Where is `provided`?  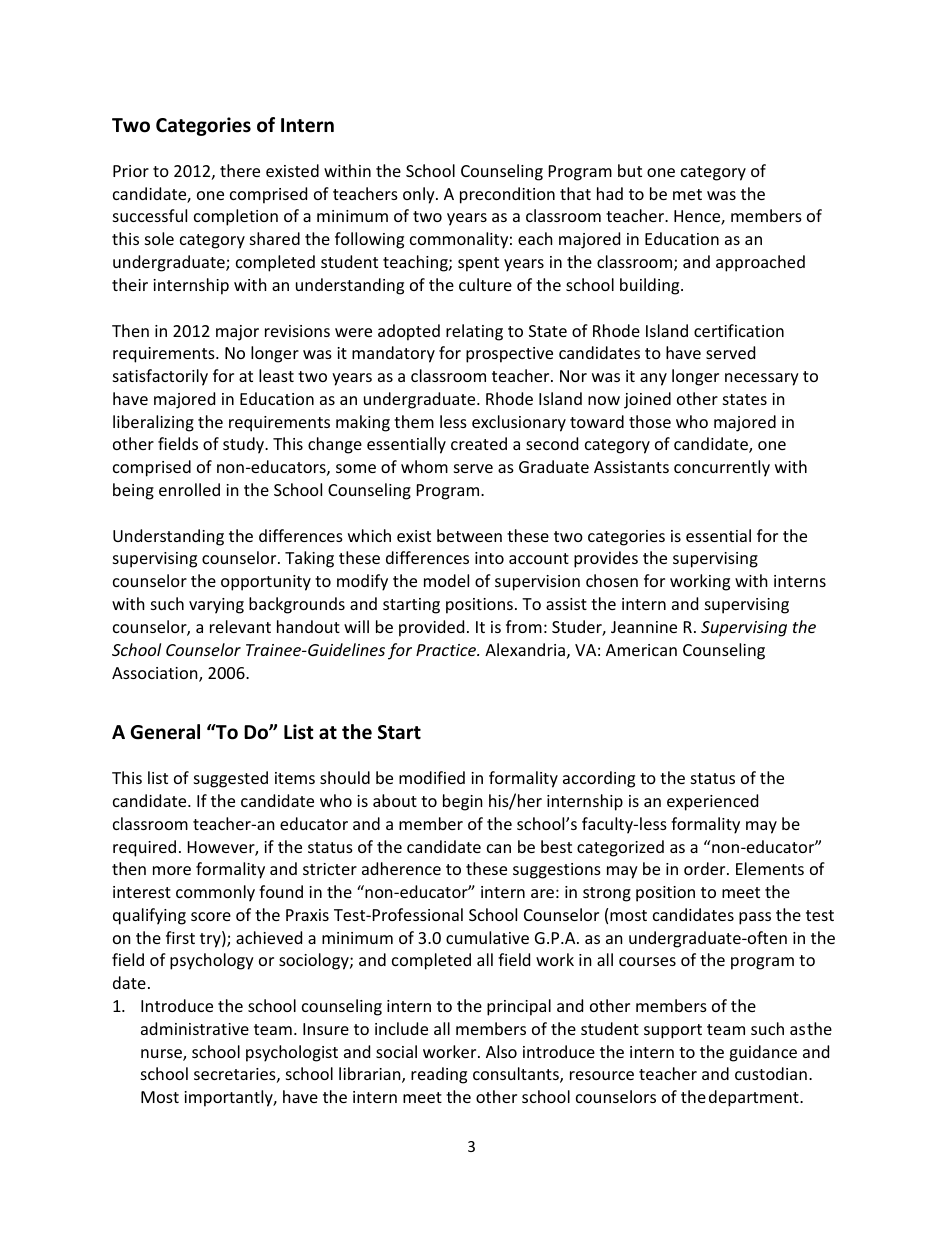
provided is located at coordinates (431, 628).
